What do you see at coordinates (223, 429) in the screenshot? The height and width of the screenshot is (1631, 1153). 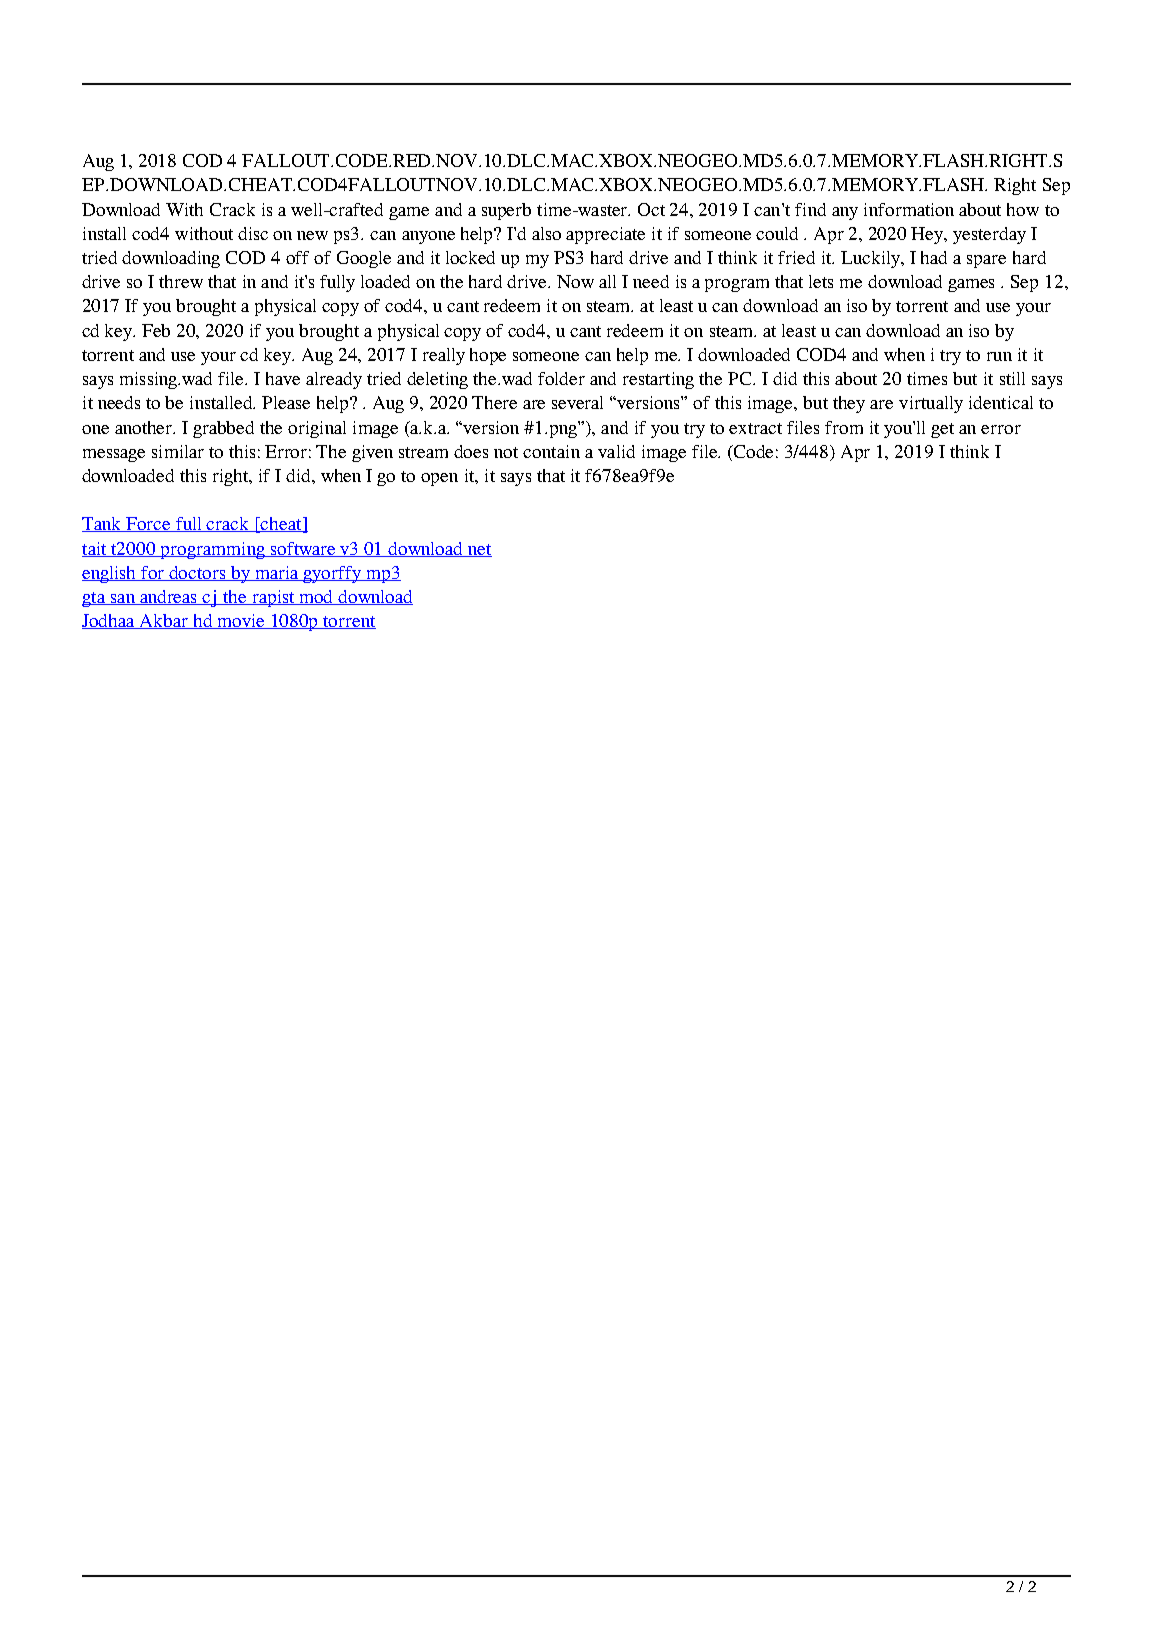 I see `grabbed` at bounding box center [223, 429].
